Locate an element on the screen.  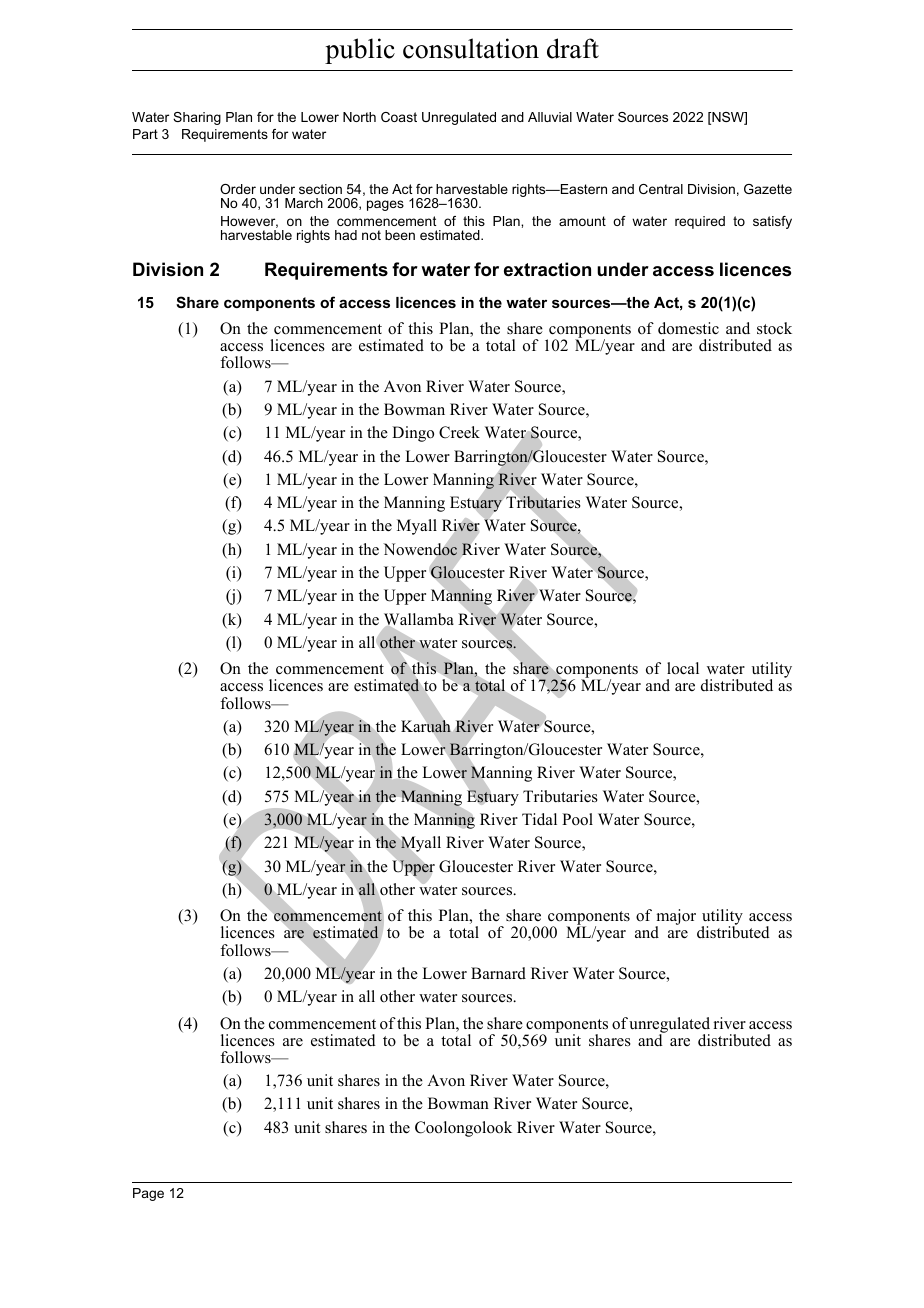
had is located at coordinates (346, 235).
